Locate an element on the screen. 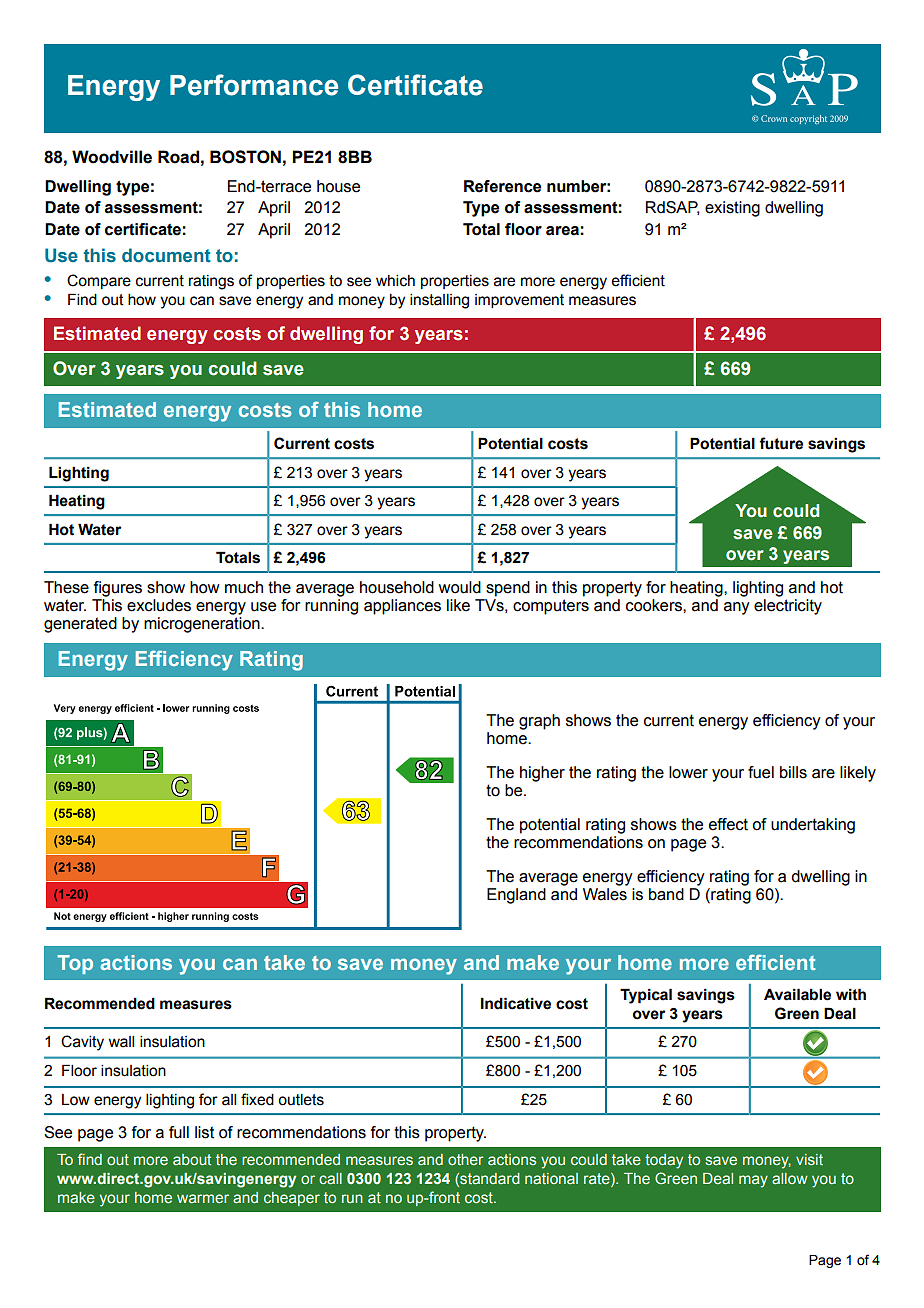 The width and height of the screenshot is (924, 1308). Reference is located at coordinates (502, 186).
